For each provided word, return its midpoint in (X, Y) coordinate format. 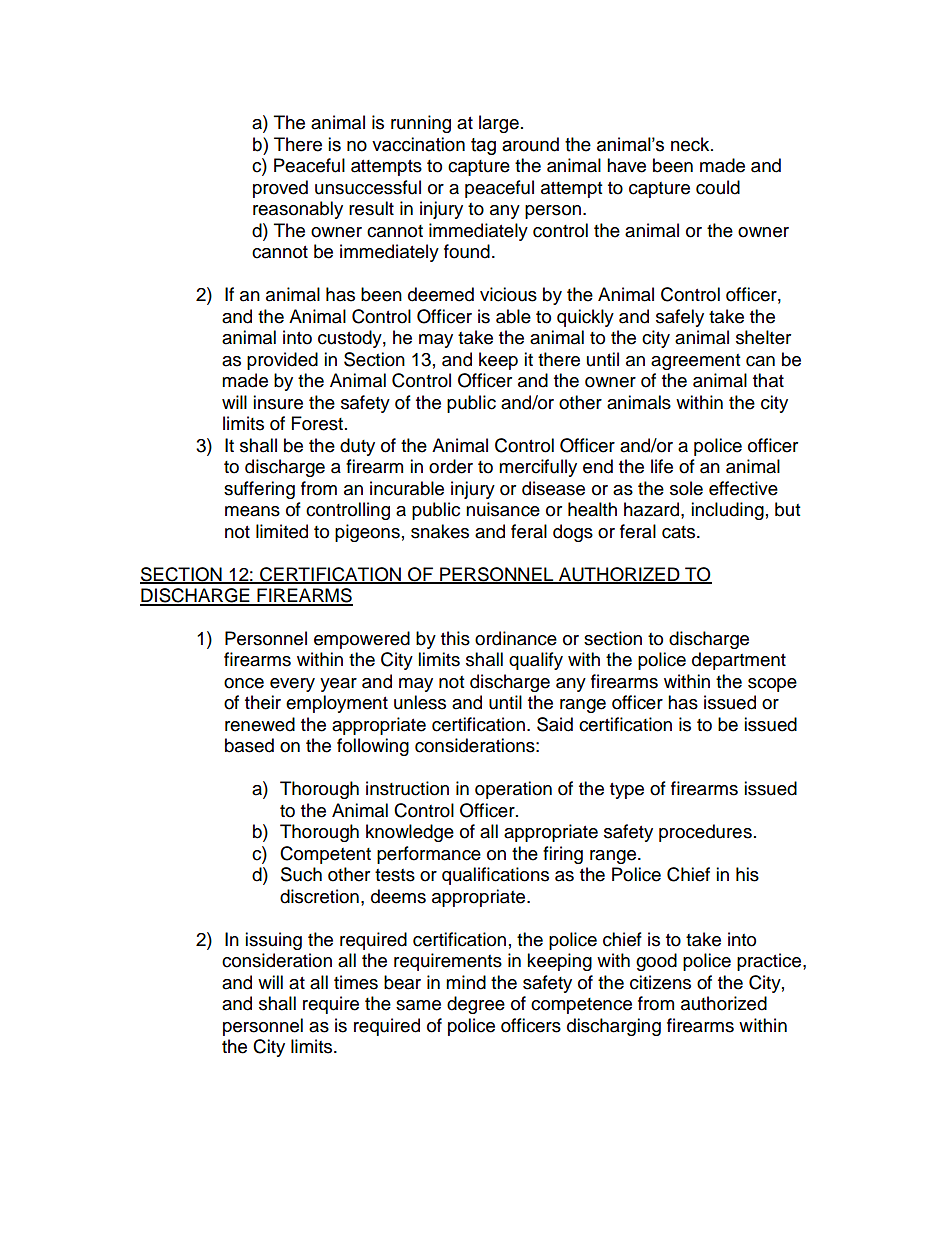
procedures (705, 833)
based (249, 745)
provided (282, 361)
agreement (695, 362)
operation (513, 790)
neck (691, 144)
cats (680, 532)
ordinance (516, 638)
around (530, 144)
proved (280, 189)
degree (476, 1005)
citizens (660, 982)
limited (282, 531)
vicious (508, 294)
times (356, 982)
